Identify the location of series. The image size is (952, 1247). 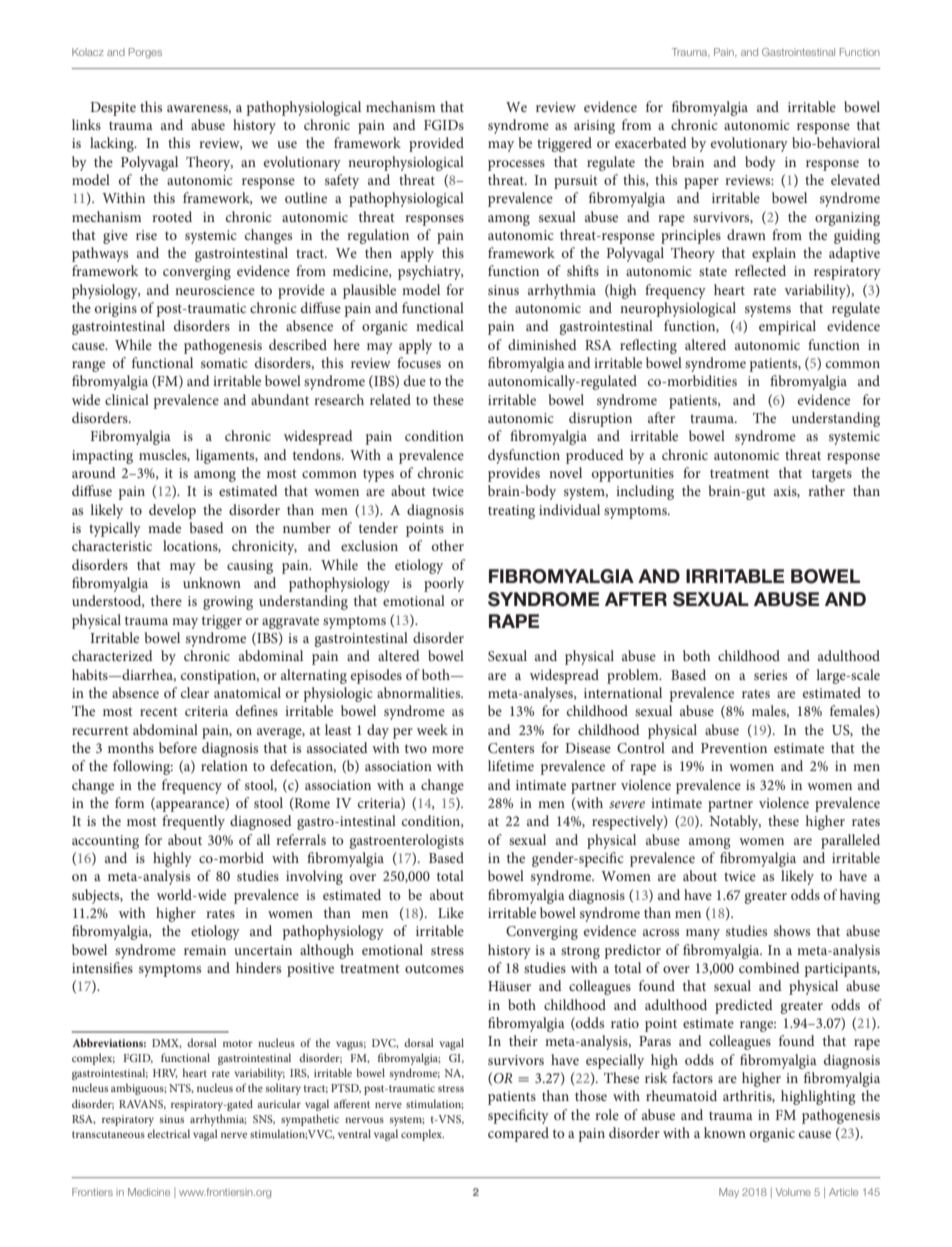
(770, 675).
